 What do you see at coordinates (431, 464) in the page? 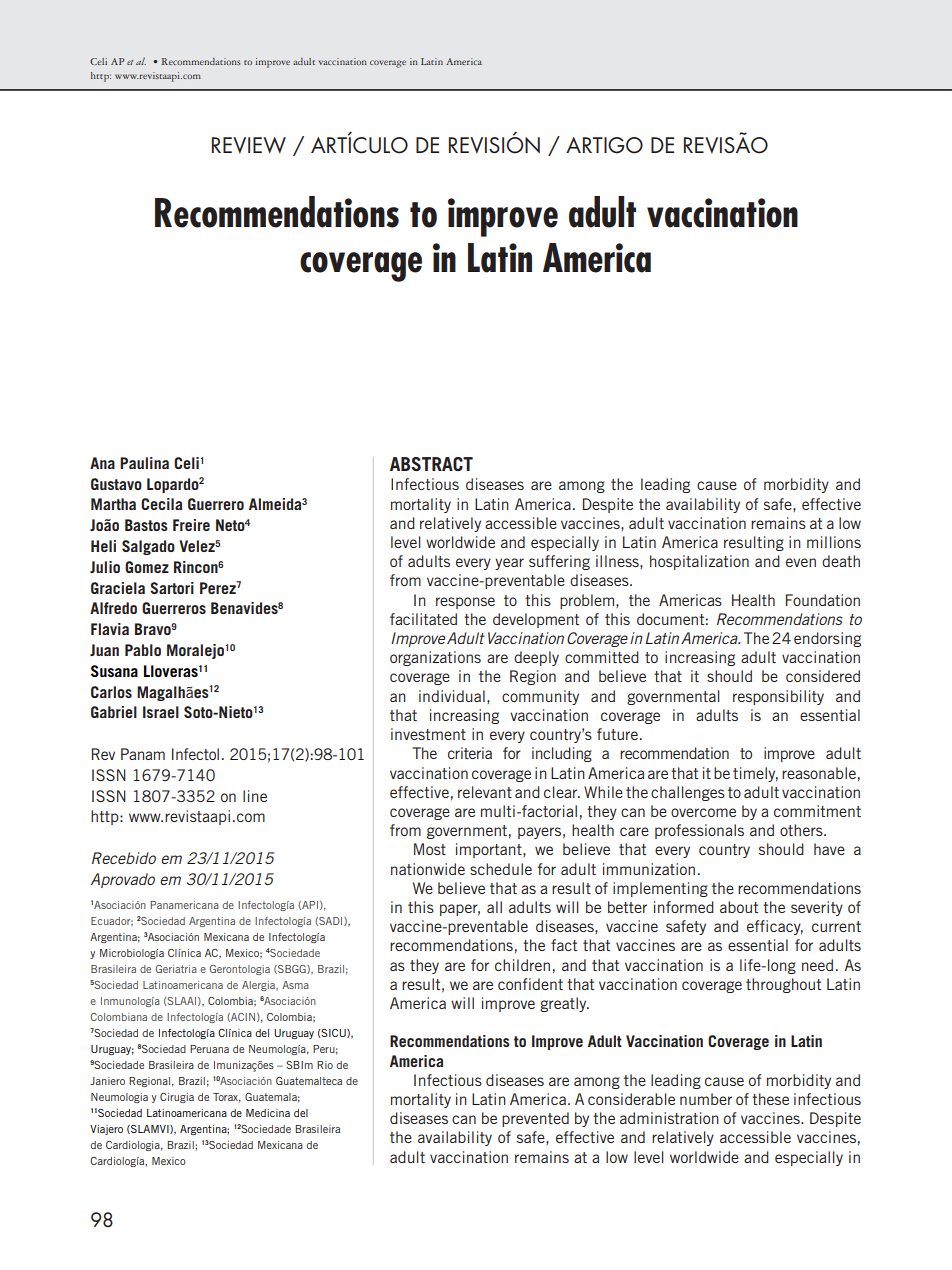
I see `ABSTRACT` at bounding box center [431, 464].
